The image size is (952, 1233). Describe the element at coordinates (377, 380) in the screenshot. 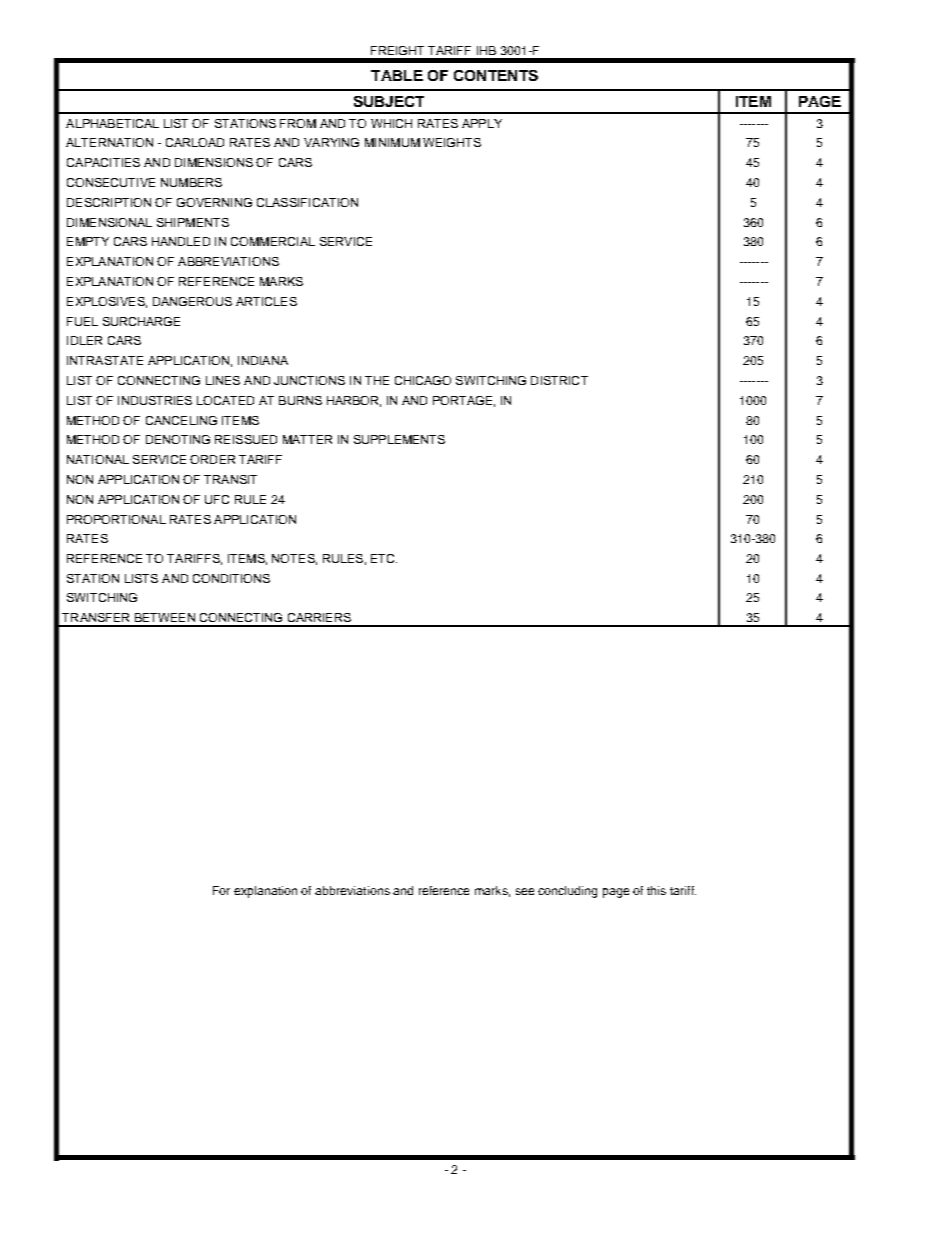

I see `THE` at that location.
